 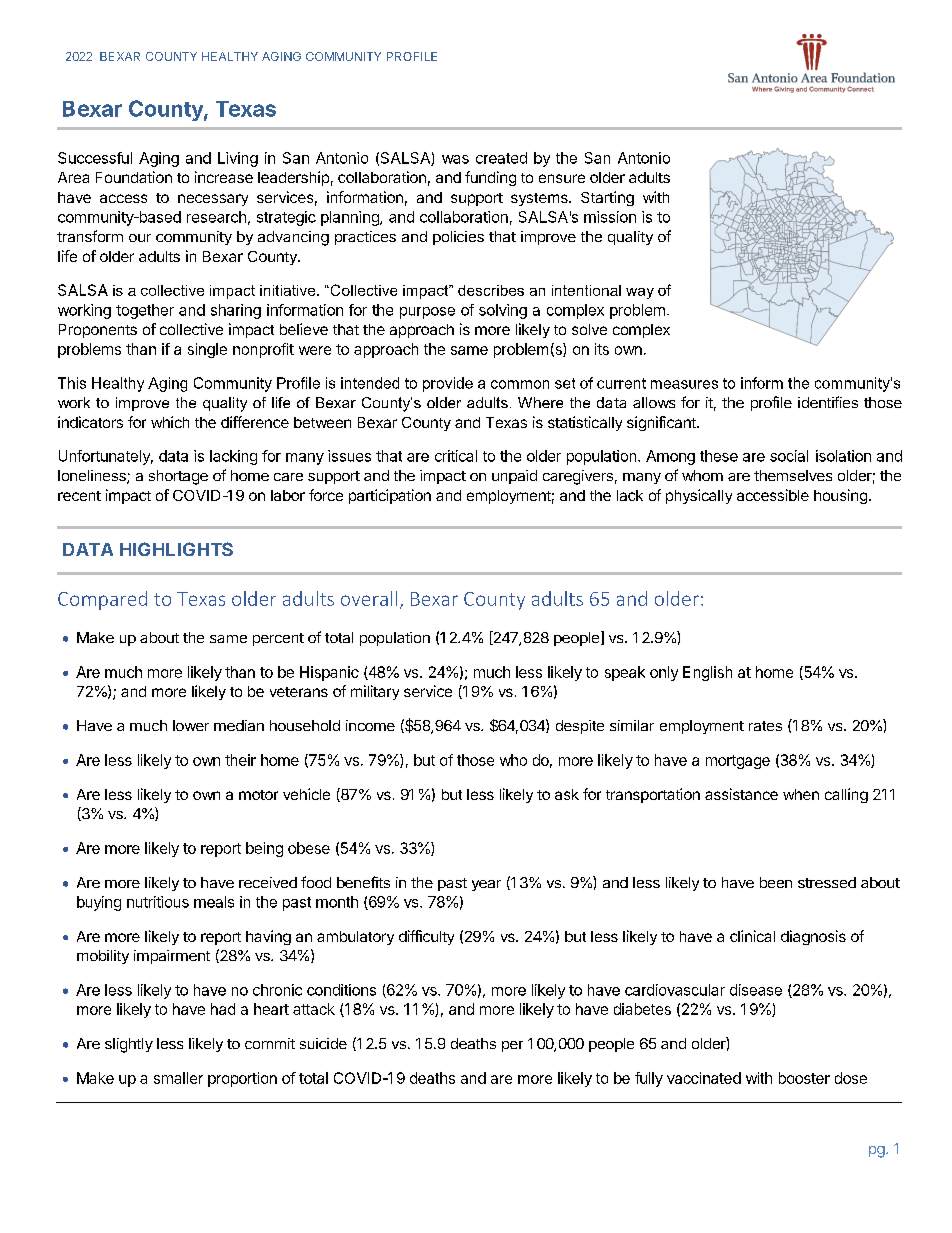 I want to click on year, so click(x=486, y=885).
